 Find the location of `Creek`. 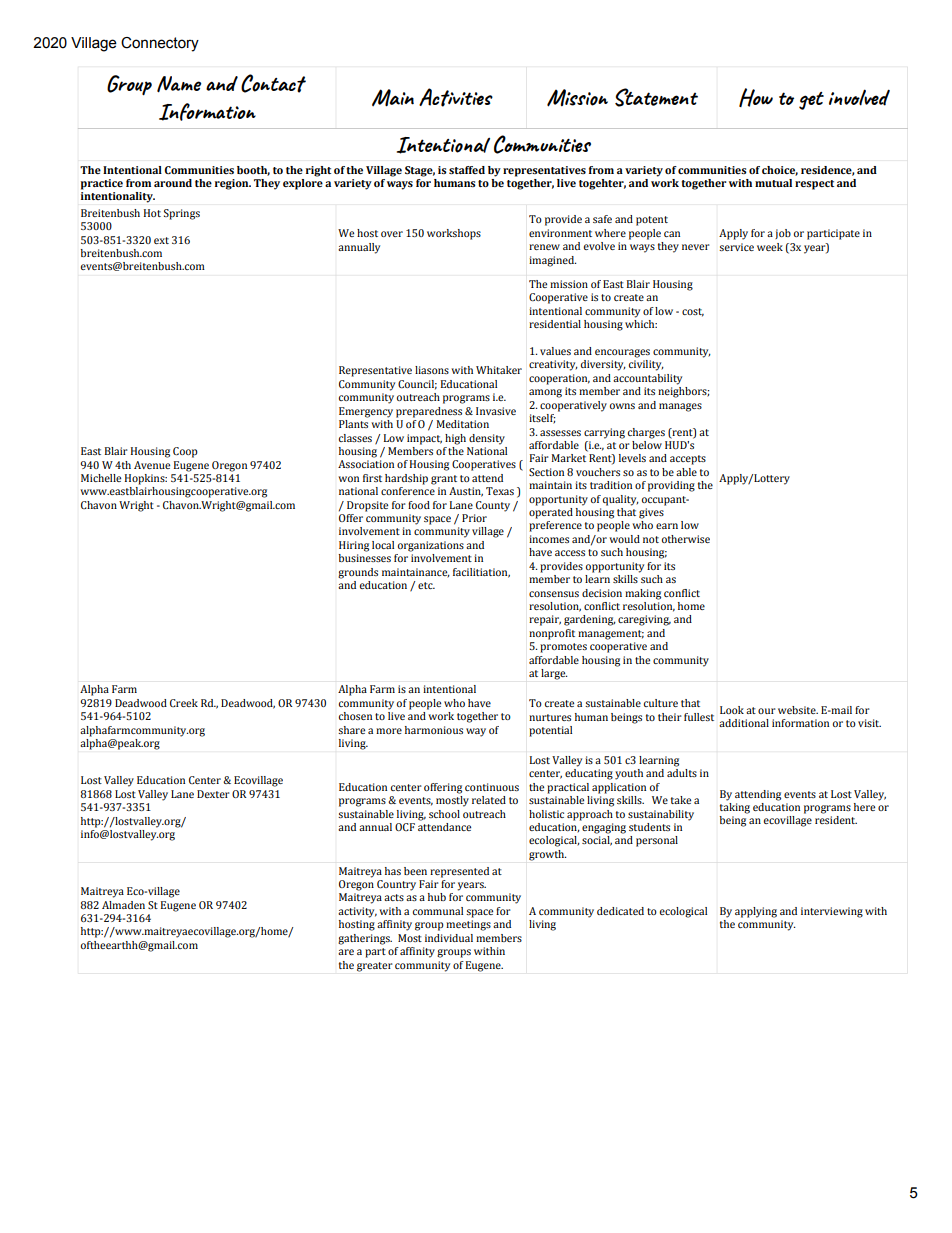

Creek is located at coordinates (184, 703).
